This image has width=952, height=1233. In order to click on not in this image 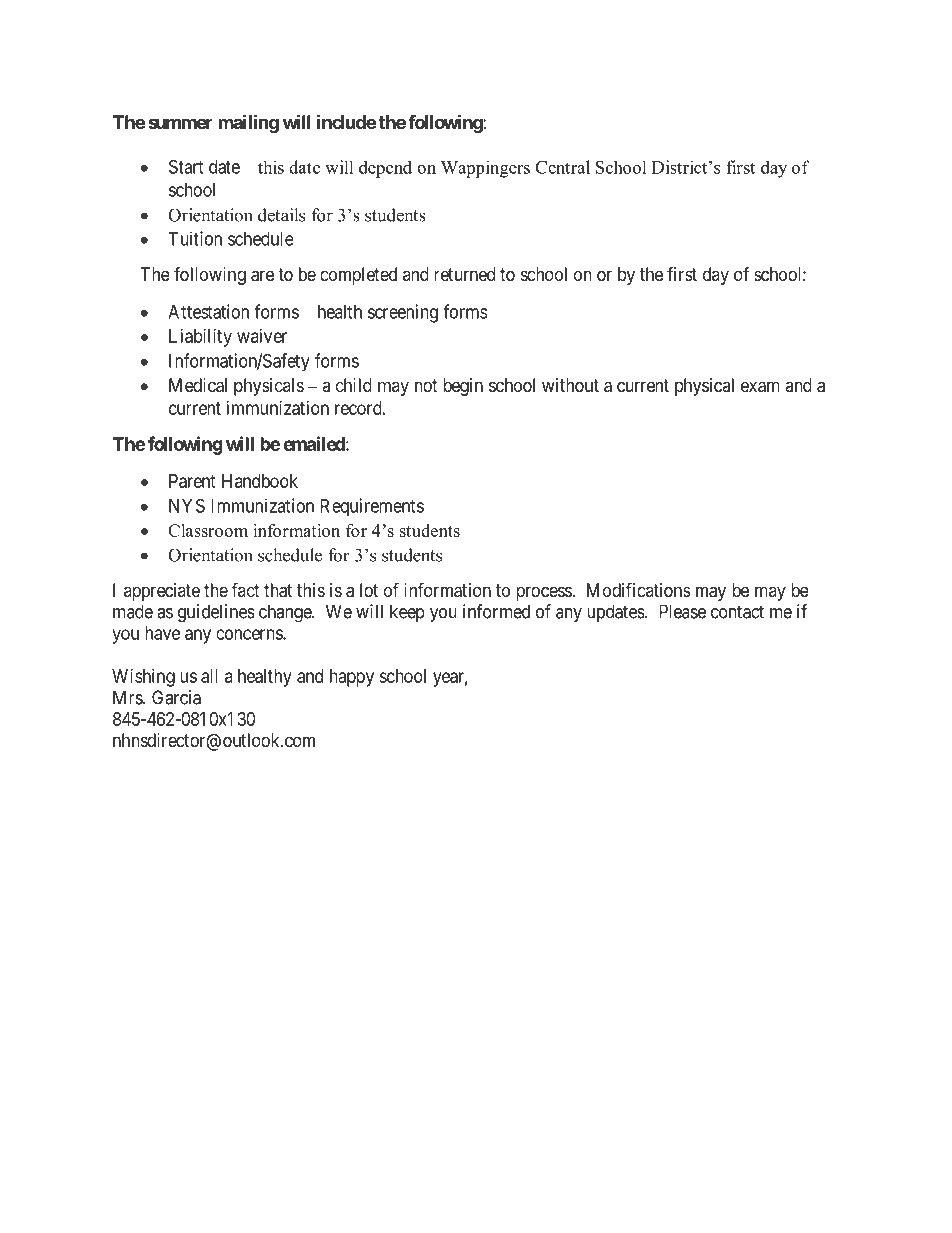, I will do `click(426, 385)`.
